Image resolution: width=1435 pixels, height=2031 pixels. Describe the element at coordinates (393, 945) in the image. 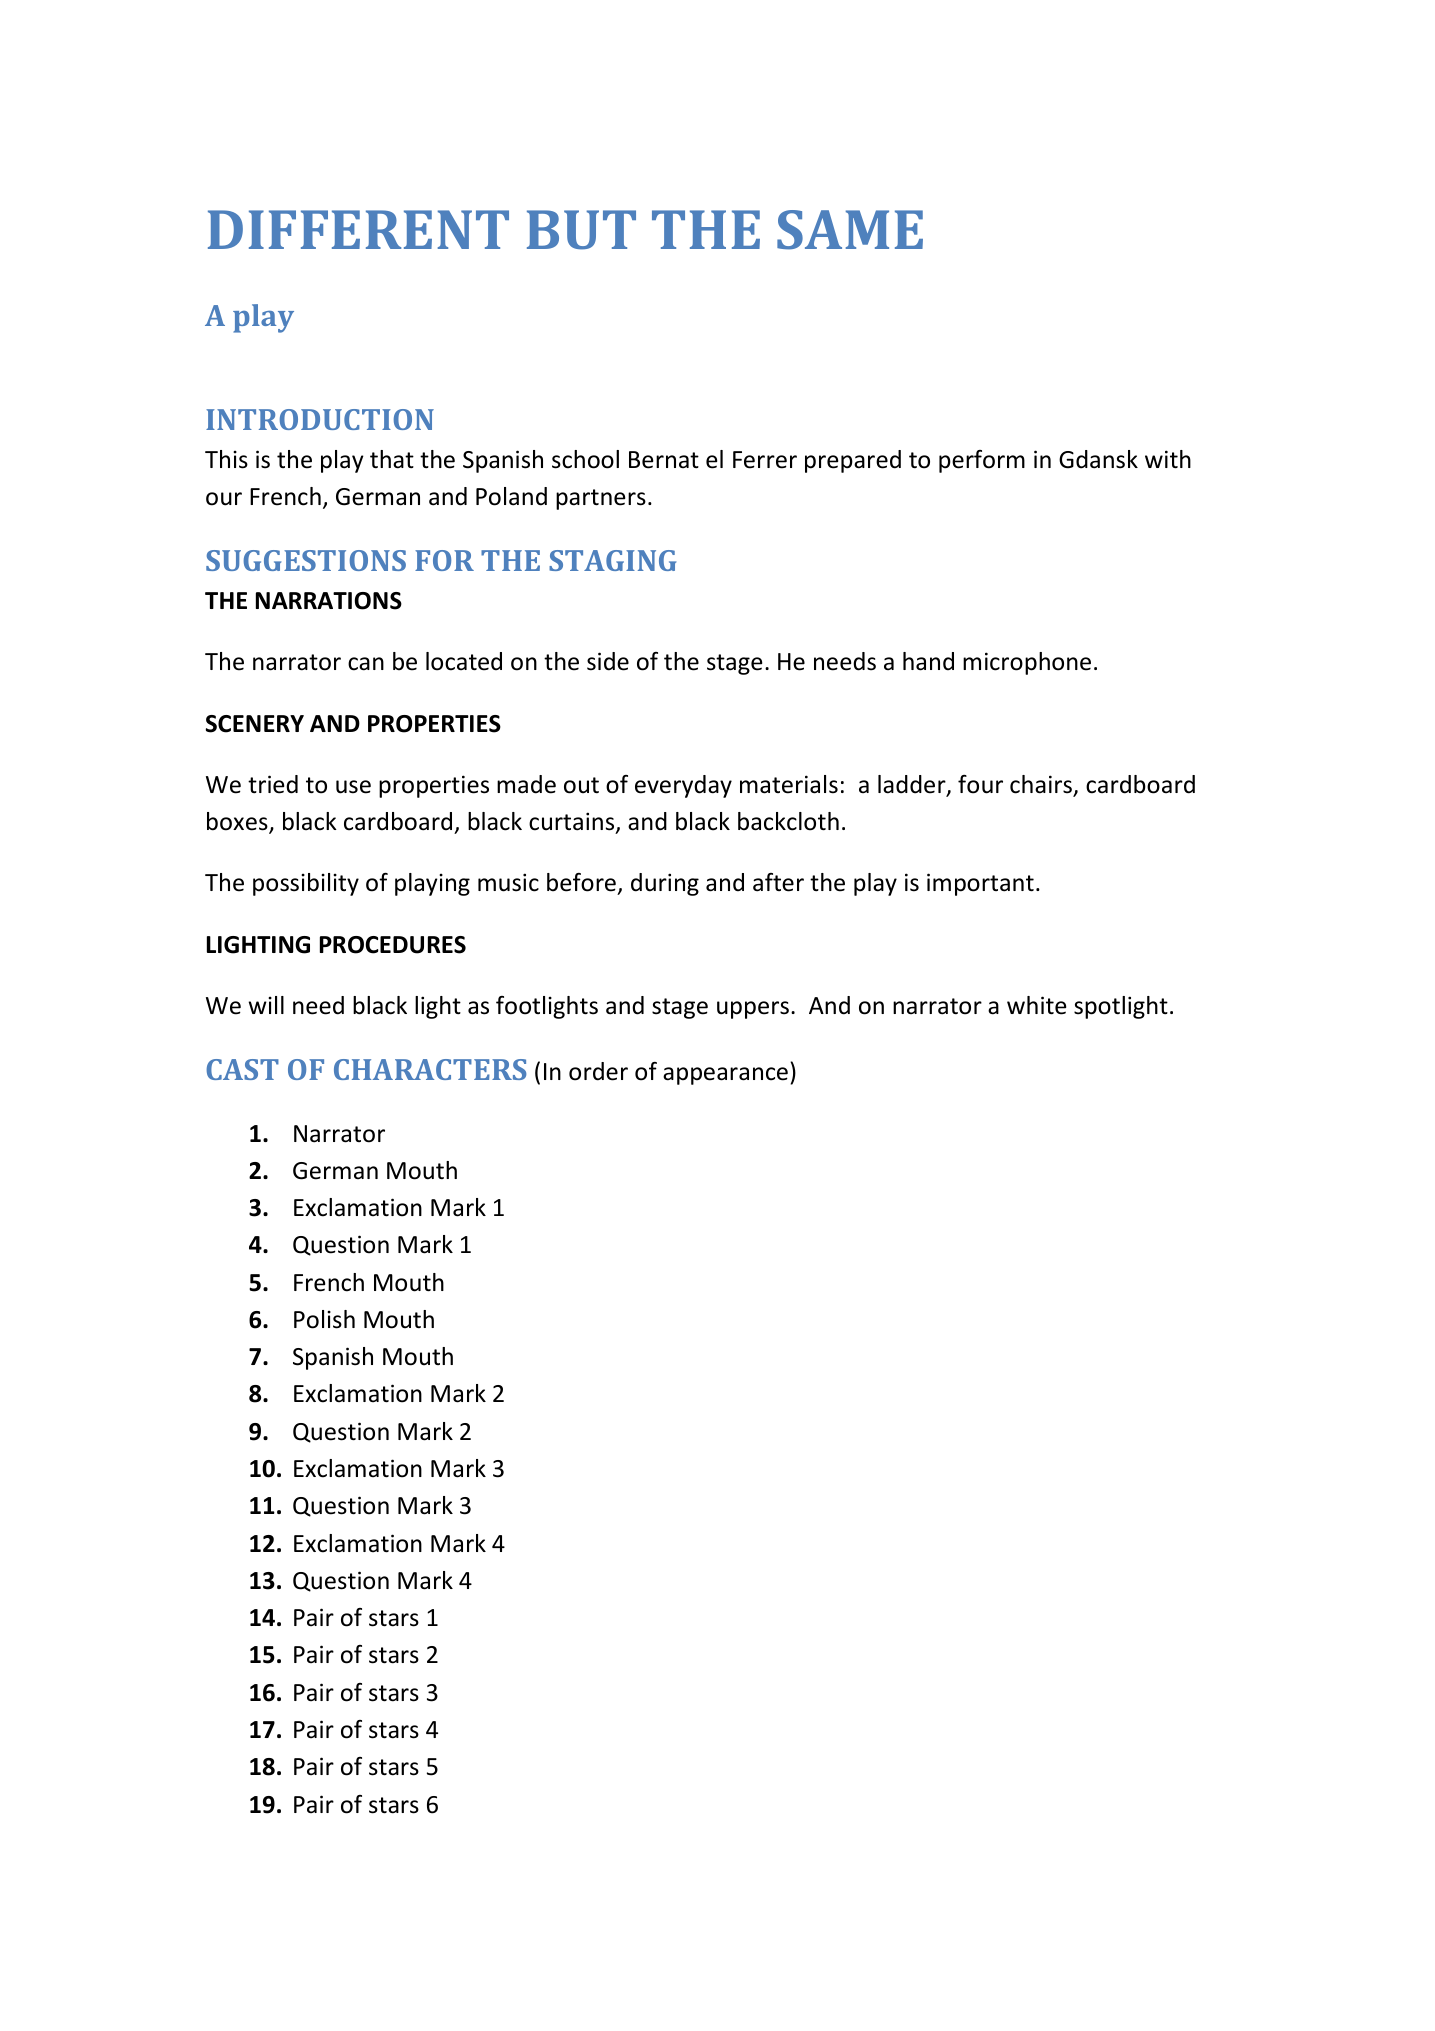

I see `PROCEDURES` at that location.
